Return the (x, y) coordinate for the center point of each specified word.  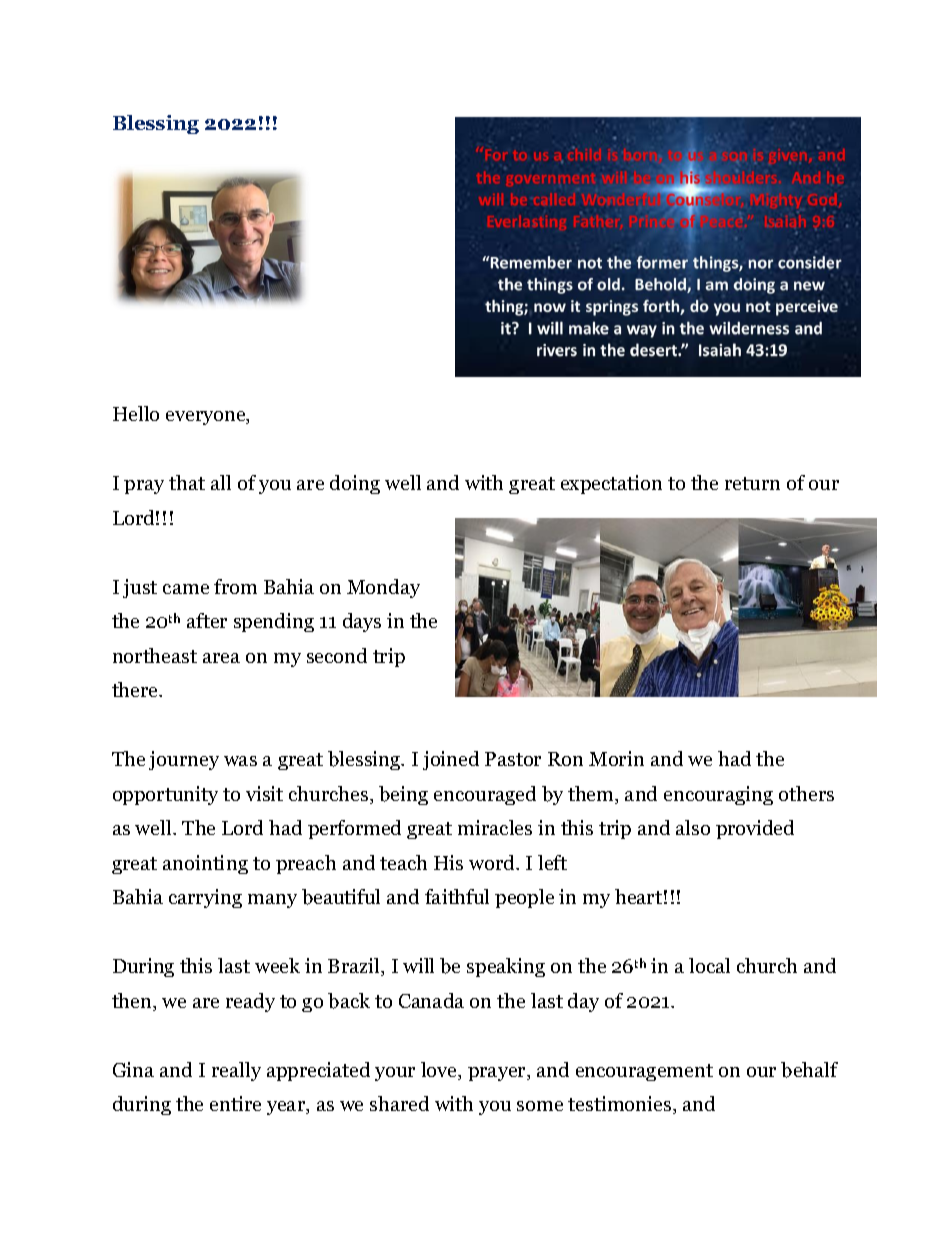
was (240, 761)
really (236, 1071)
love (440, 1071)
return (752, 483)
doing (355, 484)
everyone (207, 418)
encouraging (718, 795)
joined (451, 760)
